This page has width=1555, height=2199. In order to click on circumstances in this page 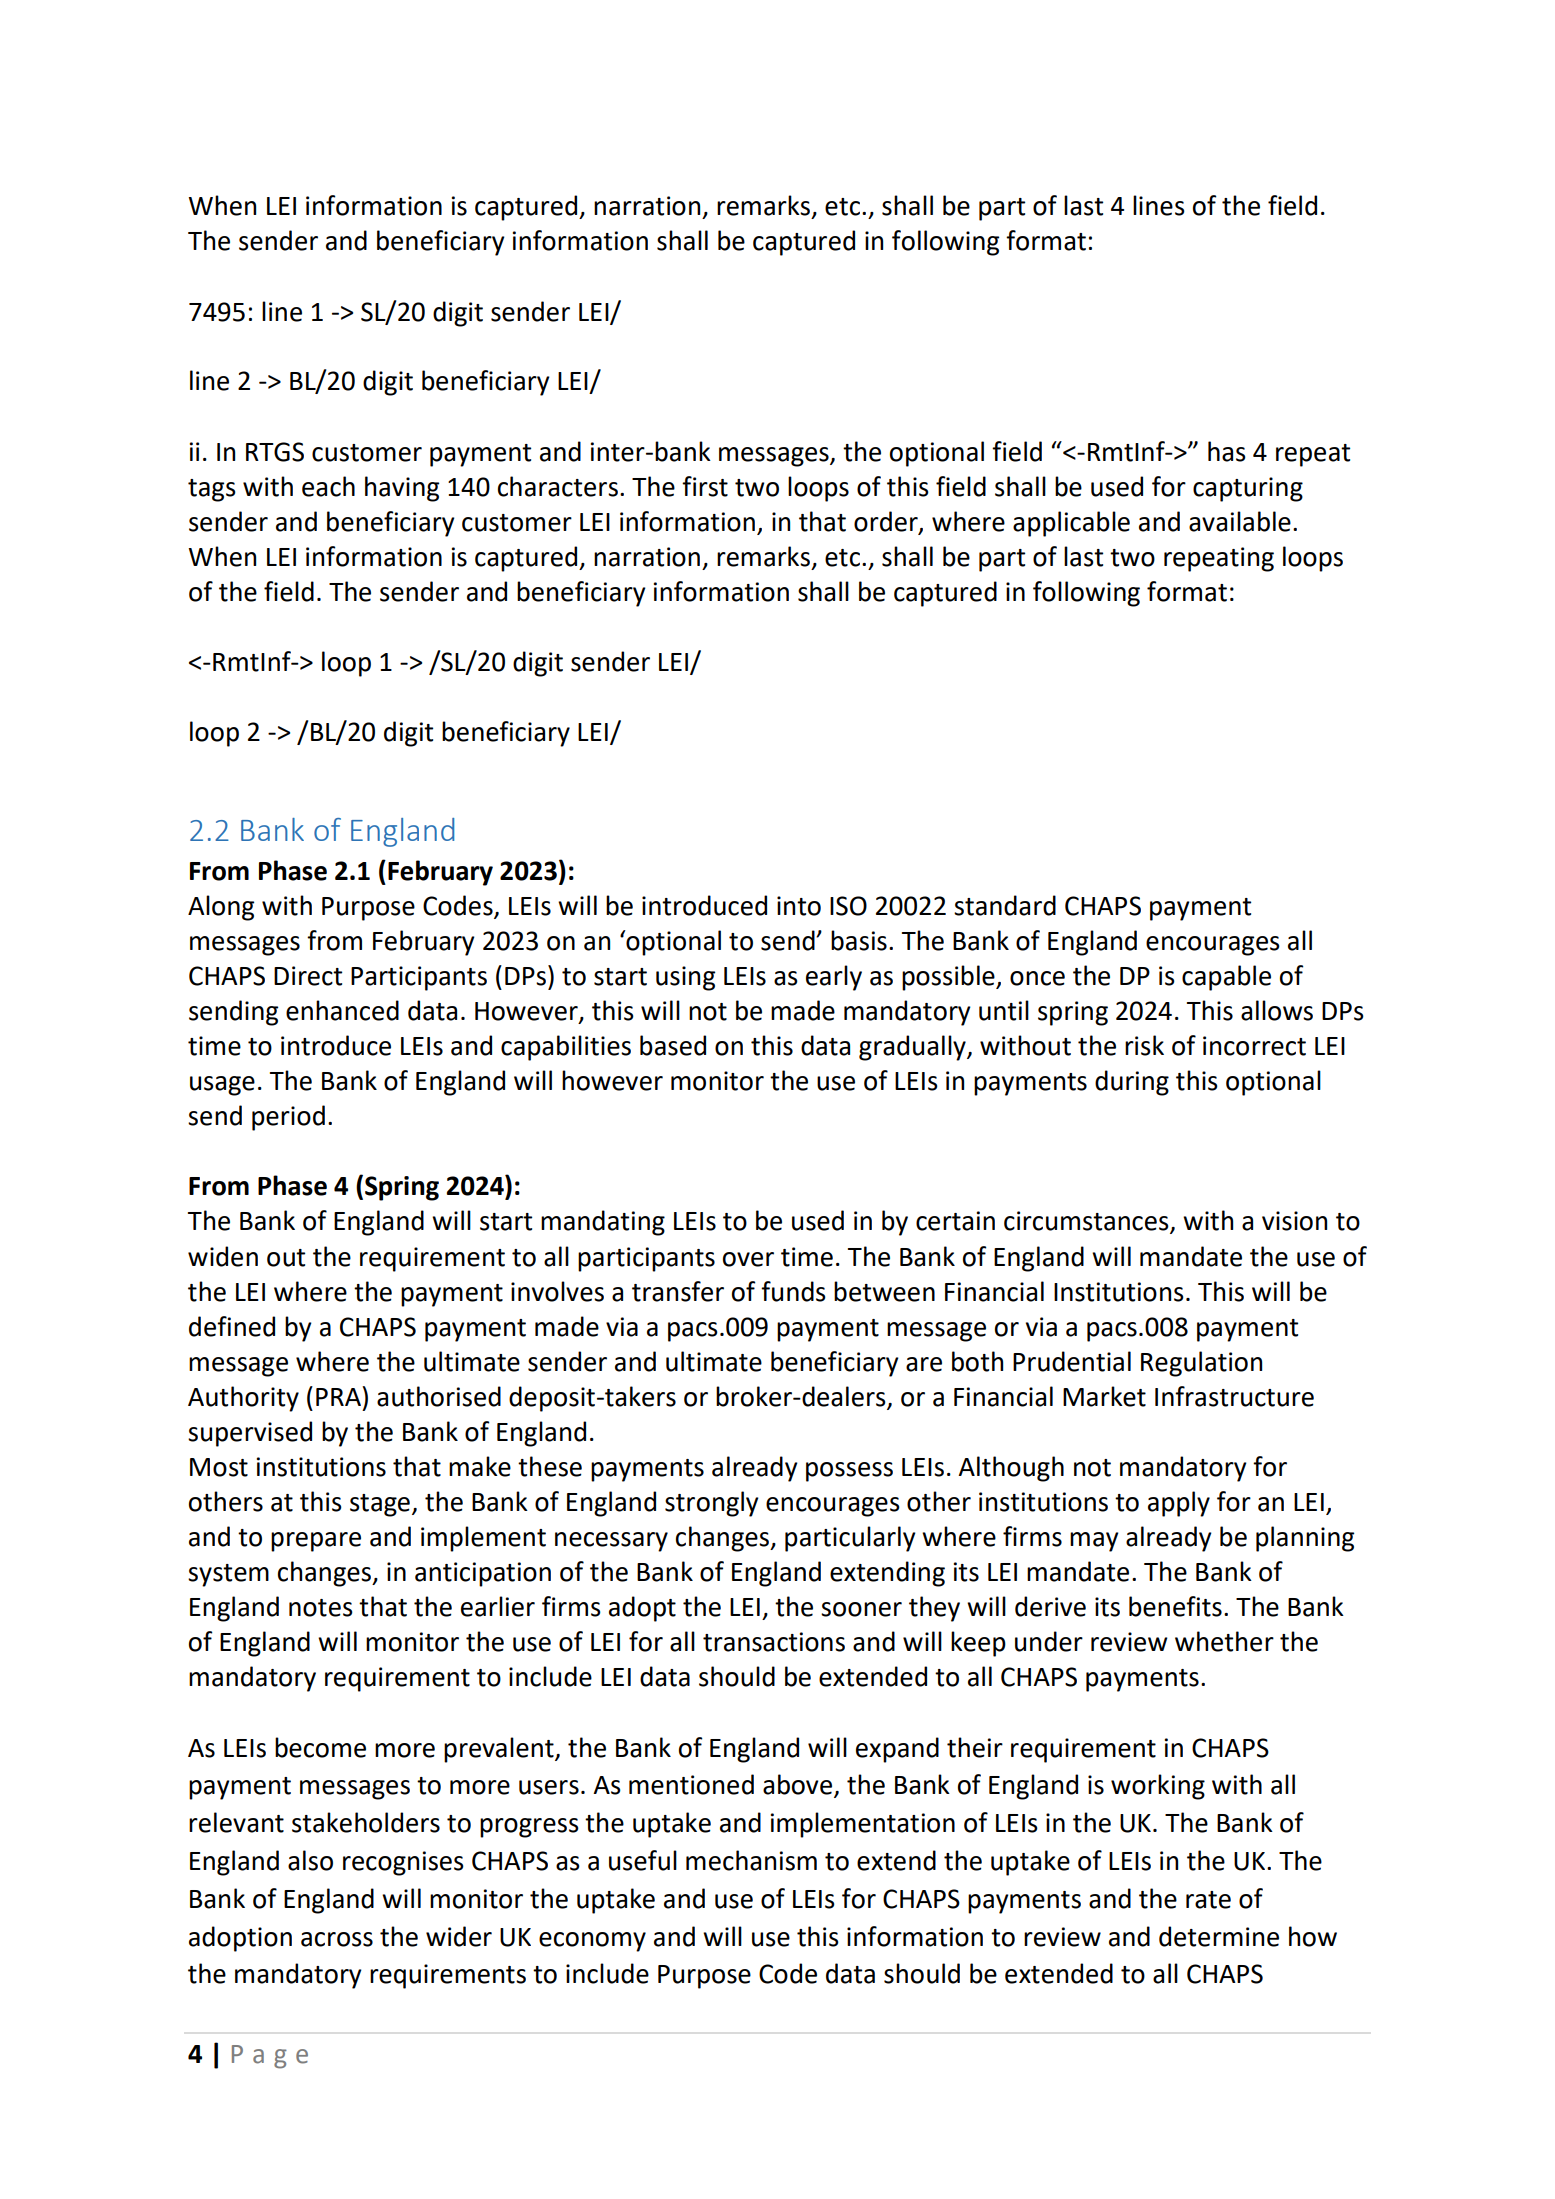, I will do `click(1087, 1222)`.
